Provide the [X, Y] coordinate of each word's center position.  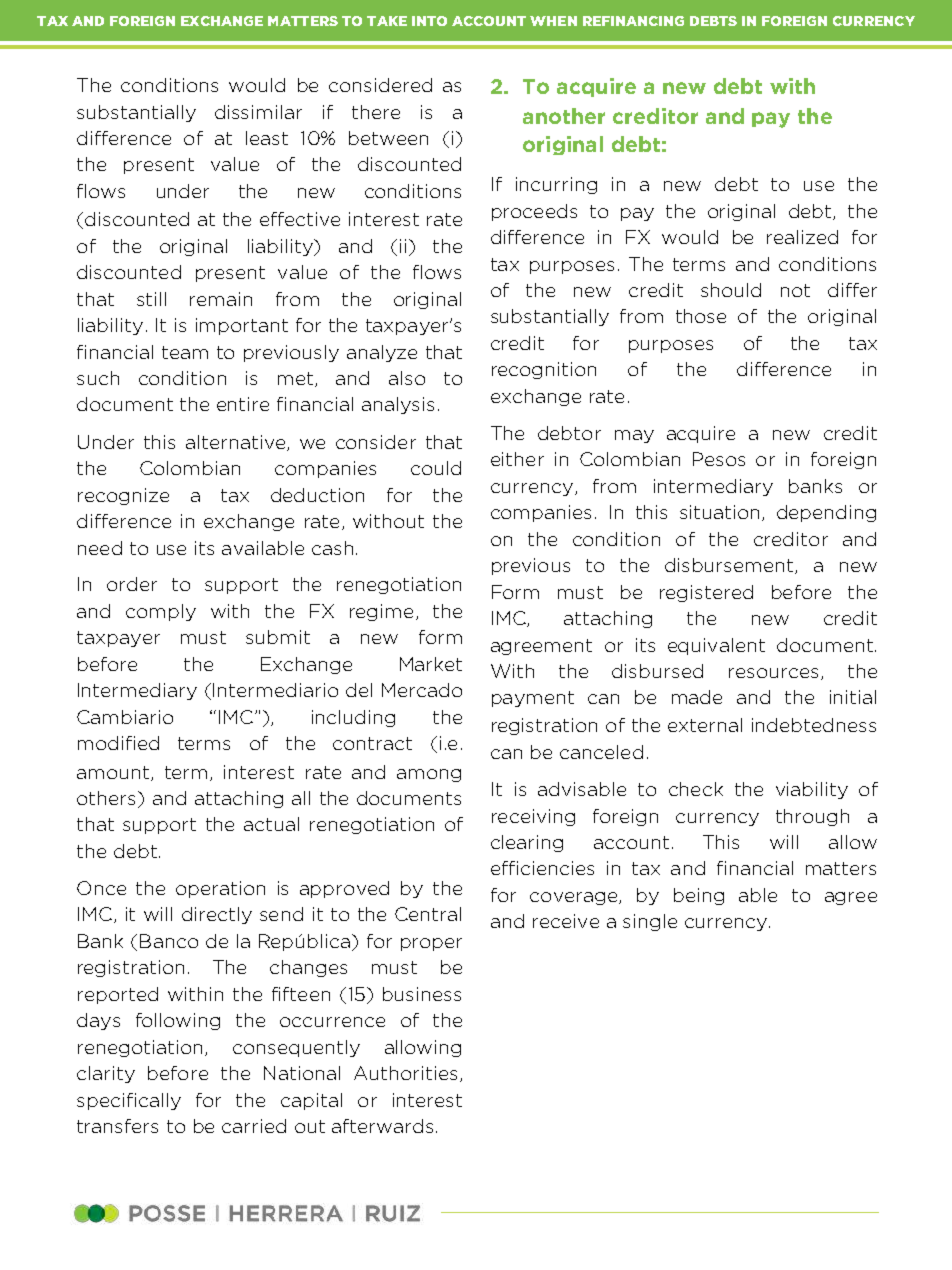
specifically [129, 1101]
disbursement [730, 566]
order [132, 584]
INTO [429, 21]
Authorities [405, 1073]
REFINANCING [633, 21]
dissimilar [258, 112]
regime [381, 612]
